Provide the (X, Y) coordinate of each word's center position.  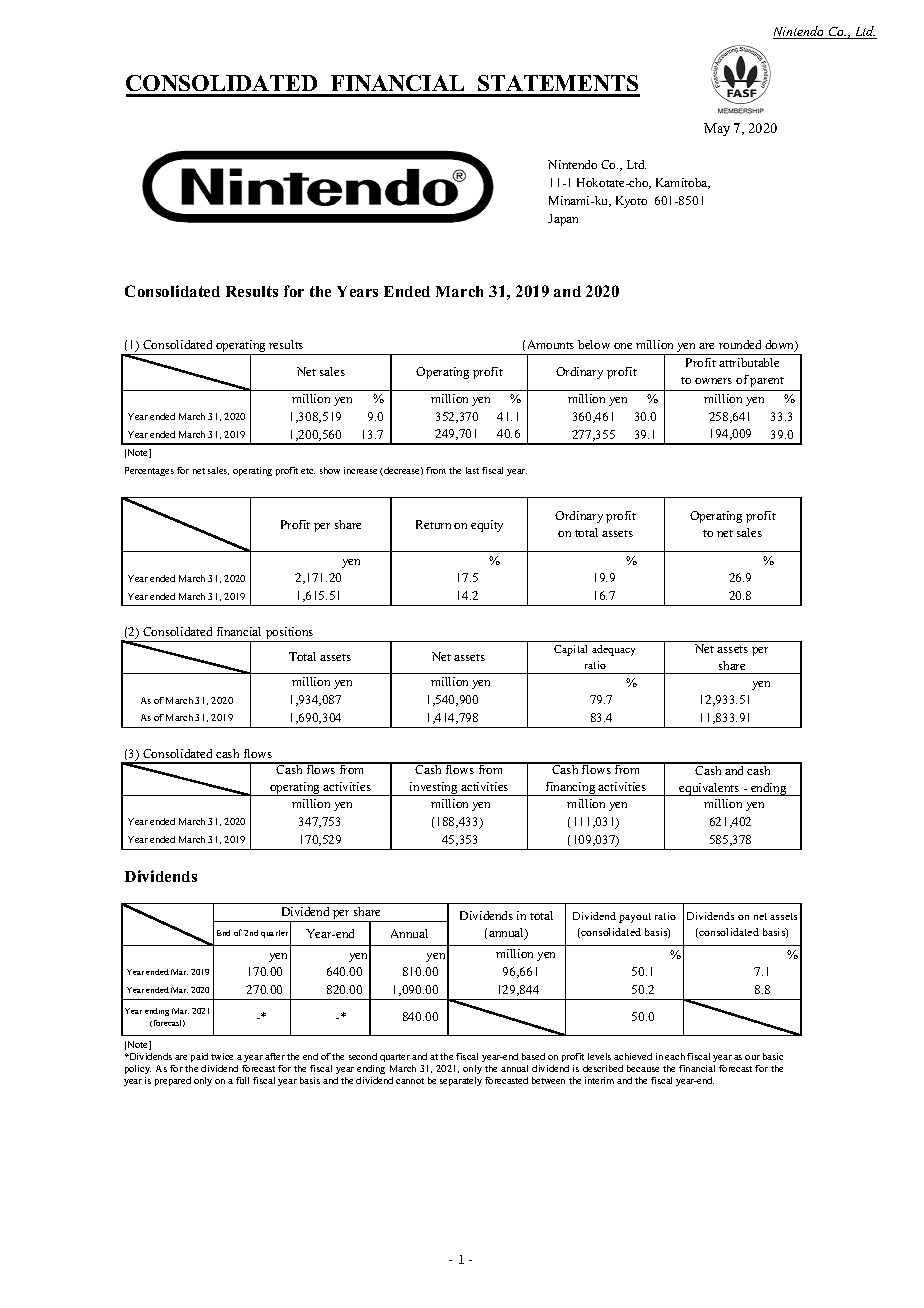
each (675, 1056)
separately (461, 1081)
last (472, 470)
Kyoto (631, 202)
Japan (563, 220)
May (717, 129)
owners (713, 381)
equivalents (710, 789)
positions (290, 634)
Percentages (149, 471)
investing (434, 789)
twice (222, 1056)
